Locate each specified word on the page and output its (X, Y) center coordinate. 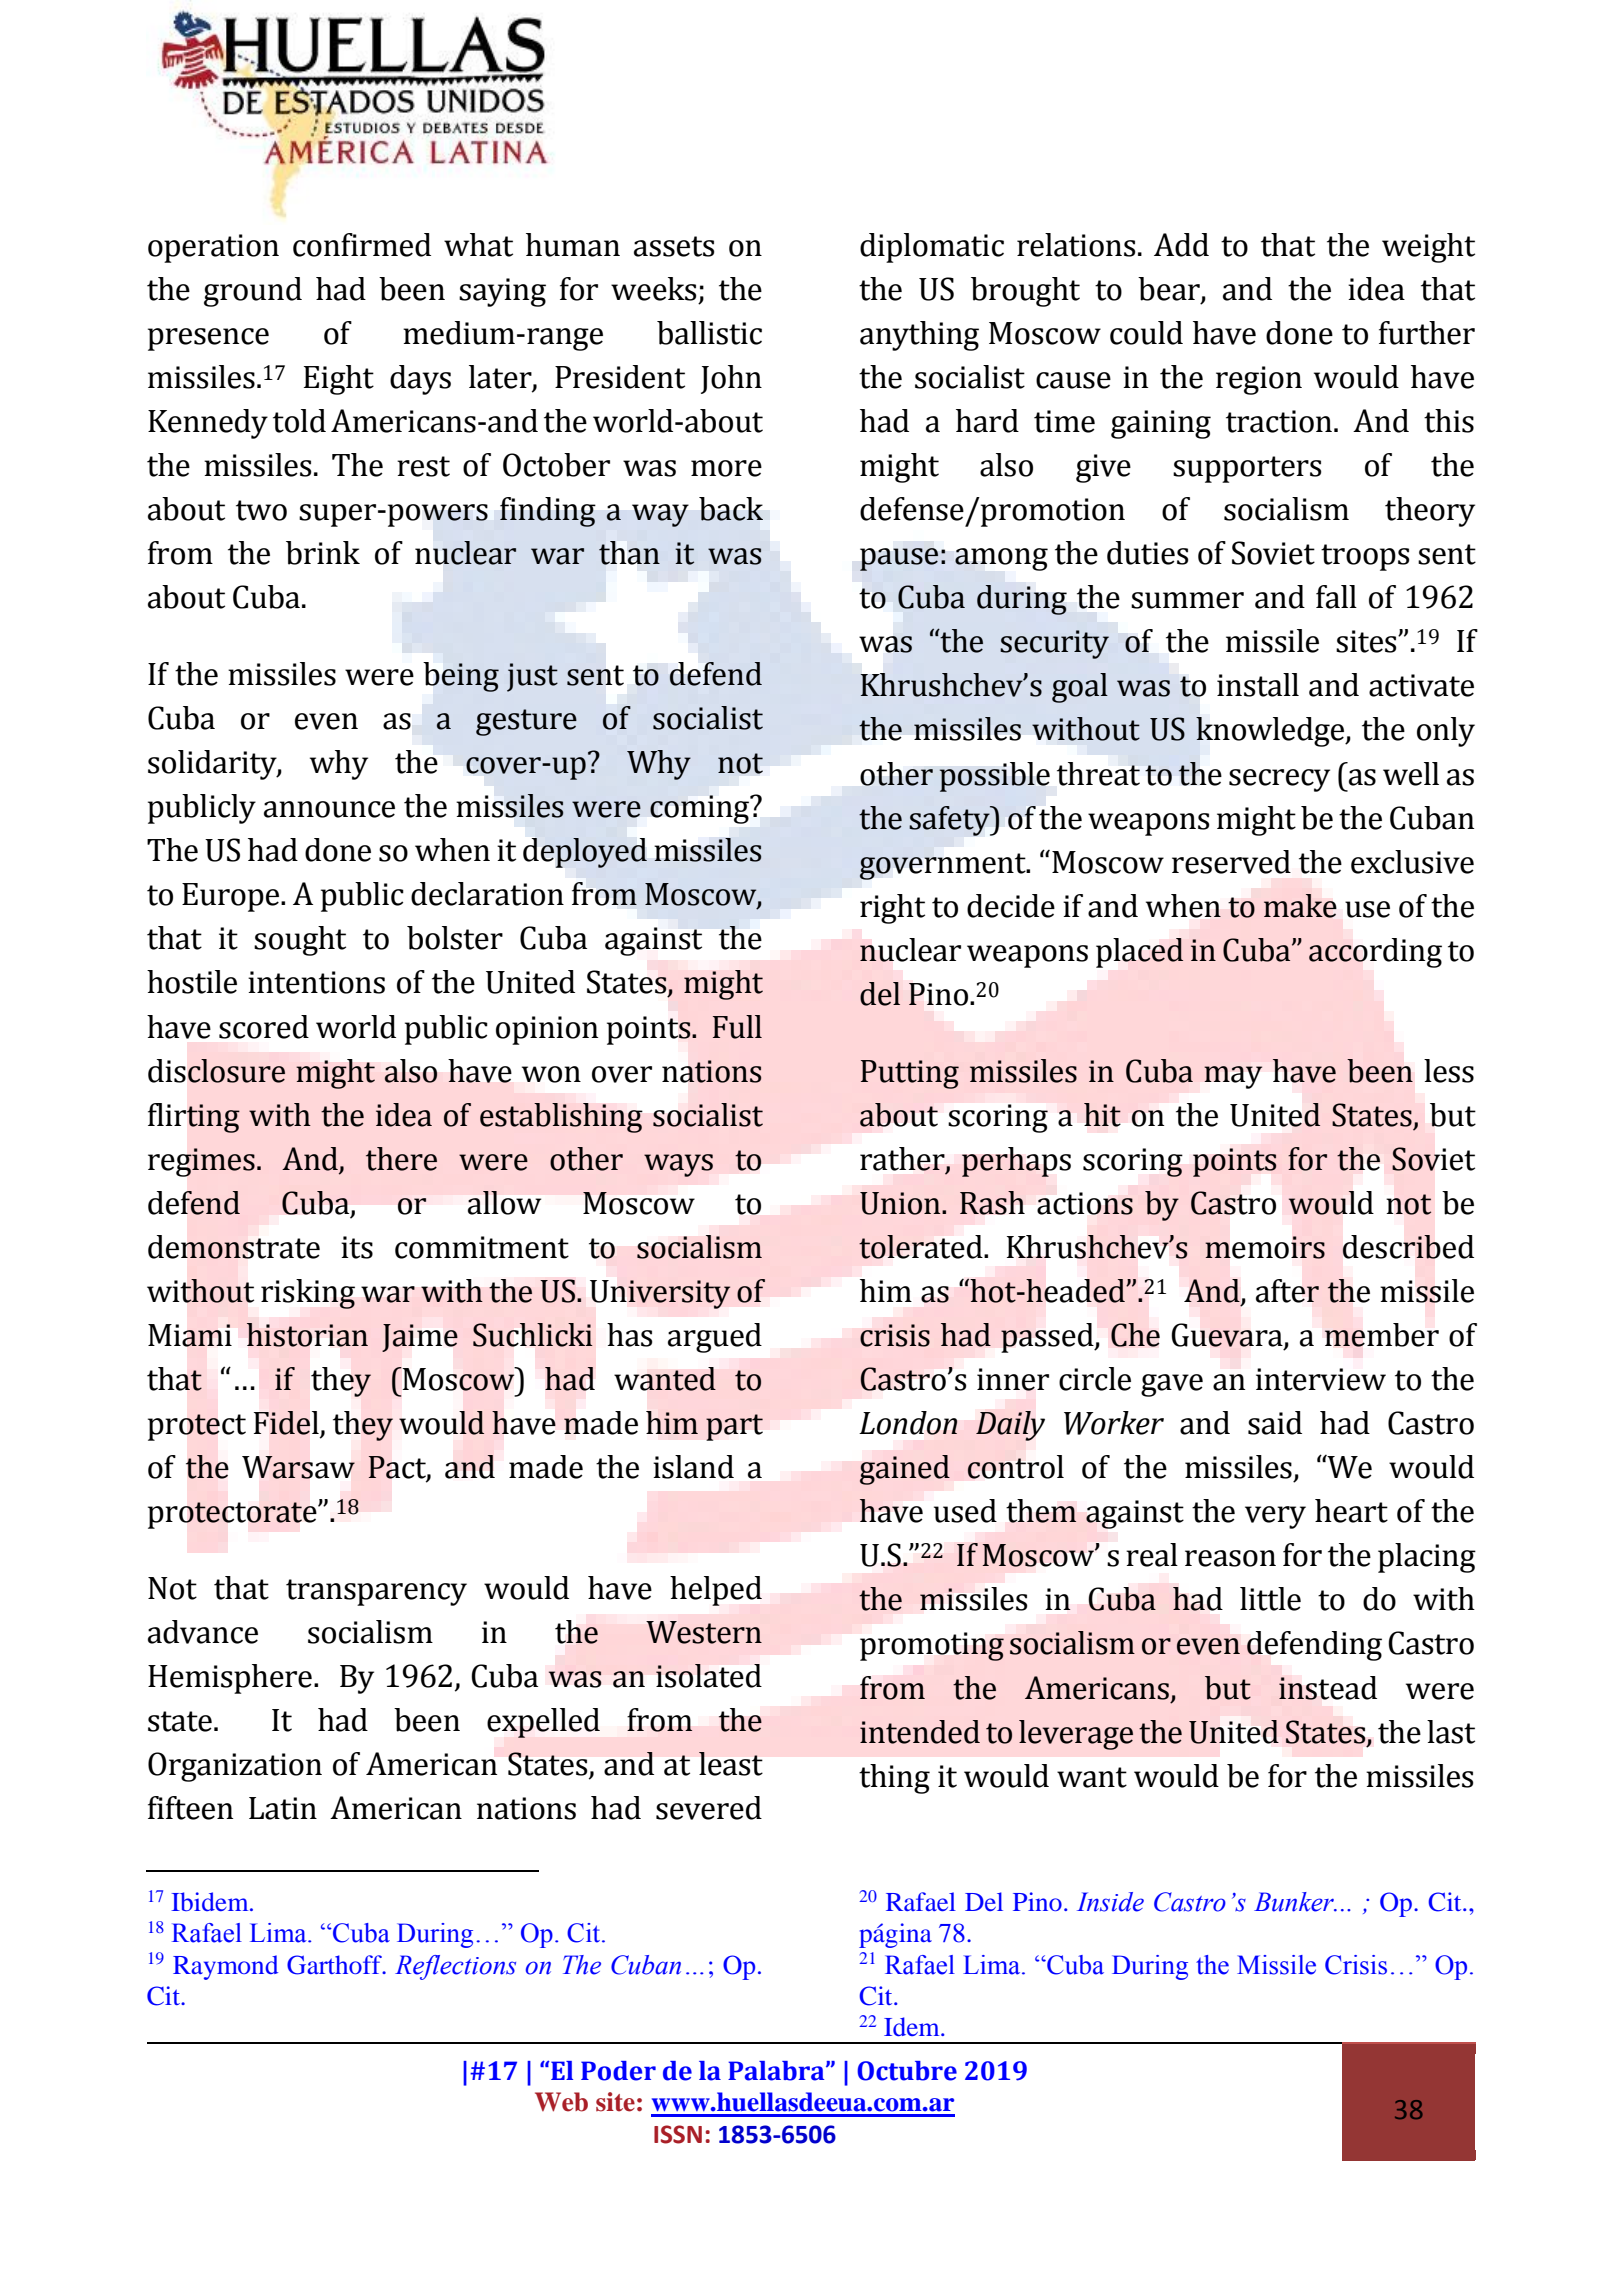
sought (300, 941)
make (1300, 906)
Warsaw (298, 1467)
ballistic (709, 333)
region (1259, 380)
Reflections (455, 1967)
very (1275, 1517)
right (892, 909)
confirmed (362, 245)
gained (905, 1470)
